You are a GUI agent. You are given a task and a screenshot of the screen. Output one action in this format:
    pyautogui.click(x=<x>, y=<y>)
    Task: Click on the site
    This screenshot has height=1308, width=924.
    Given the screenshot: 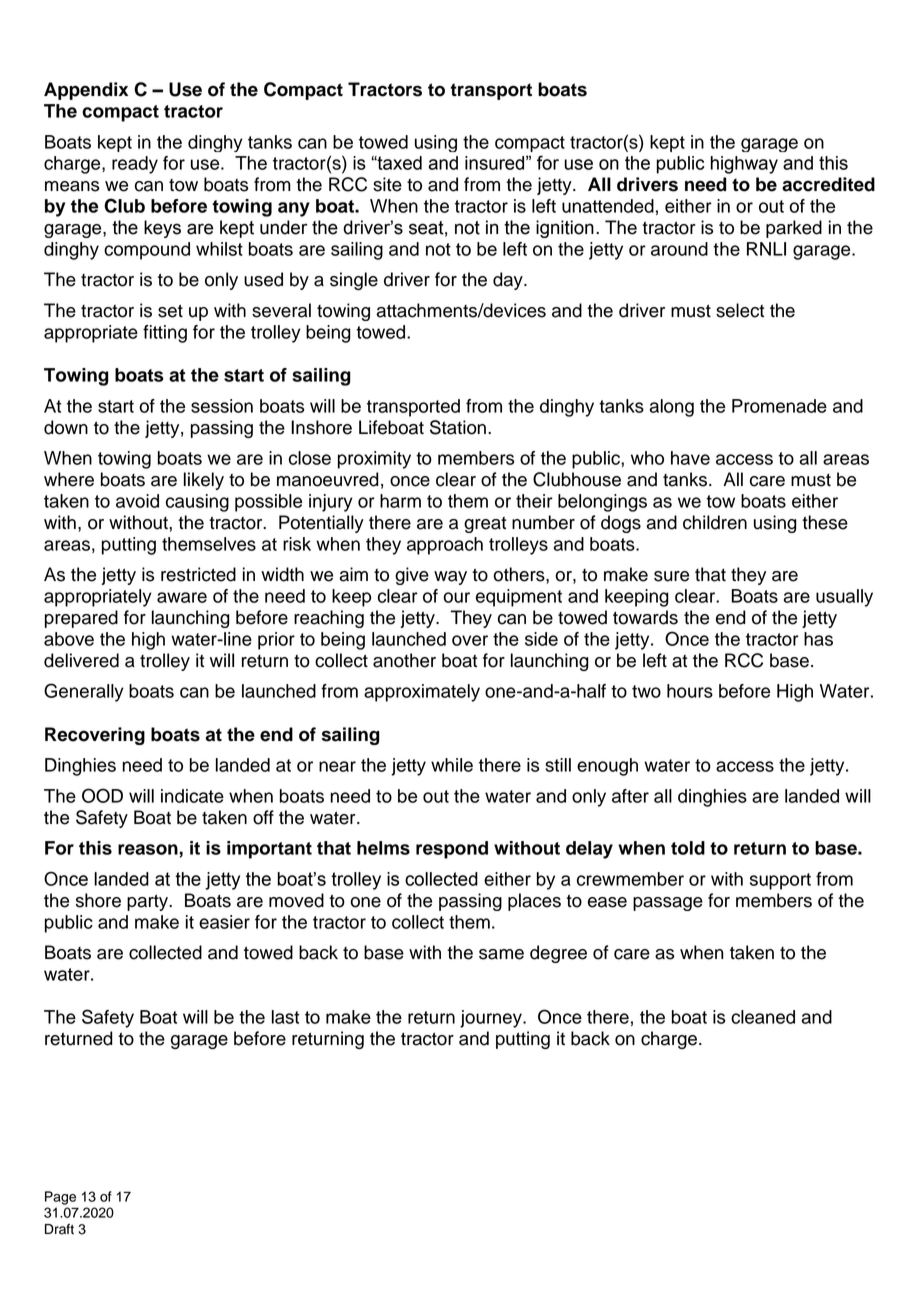 What is the action you would take?
    pyautogui.click(x=387, y=184)
